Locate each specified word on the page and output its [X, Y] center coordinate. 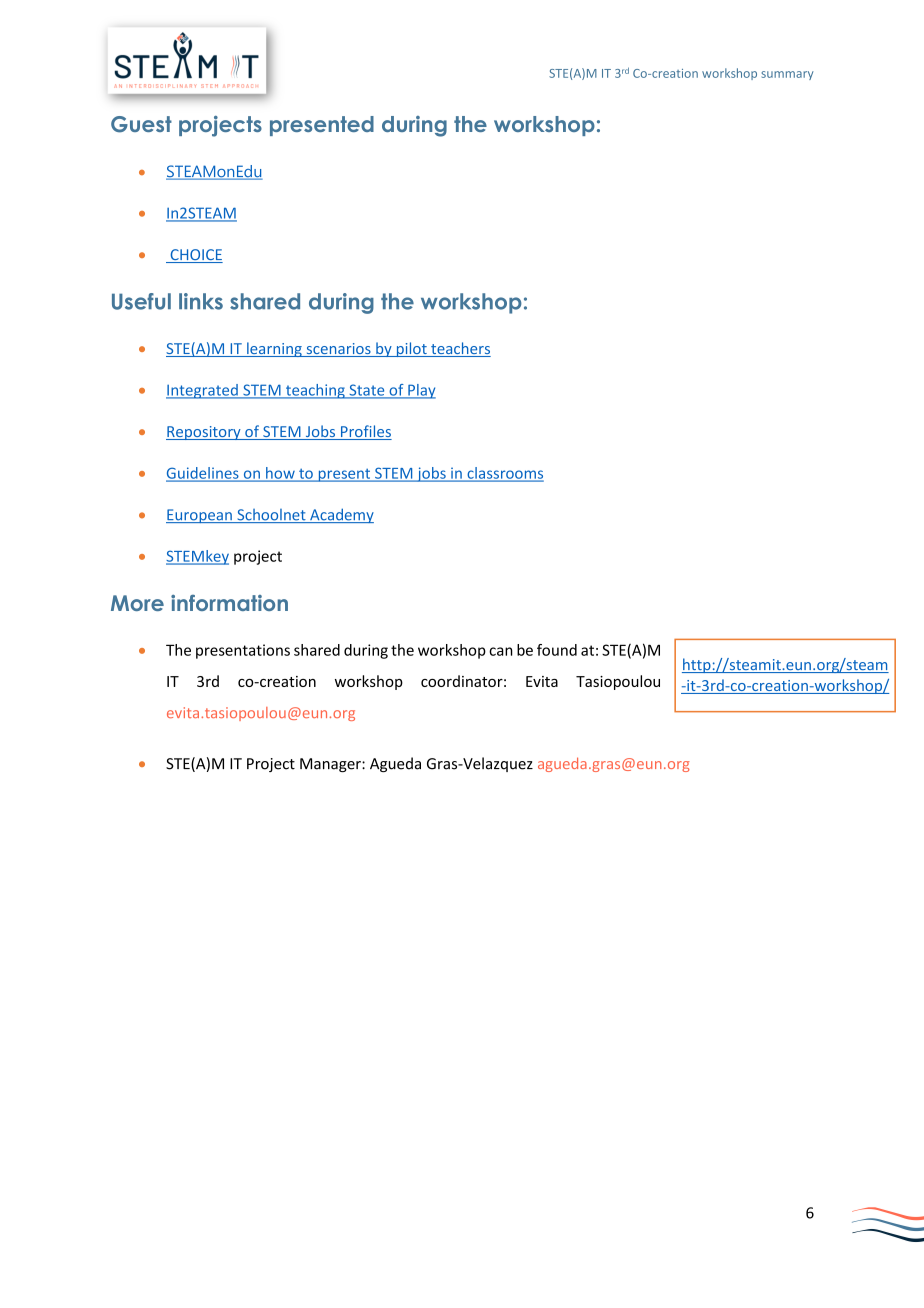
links [201, 301]
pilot [411, 349]
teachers [460, 349]
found [557, 650]
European [200, 516]
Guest [141, 124]
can [501, 651]
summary [788, 75]
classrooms [504, 474]
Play [421, 391]
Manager [331, 765]
